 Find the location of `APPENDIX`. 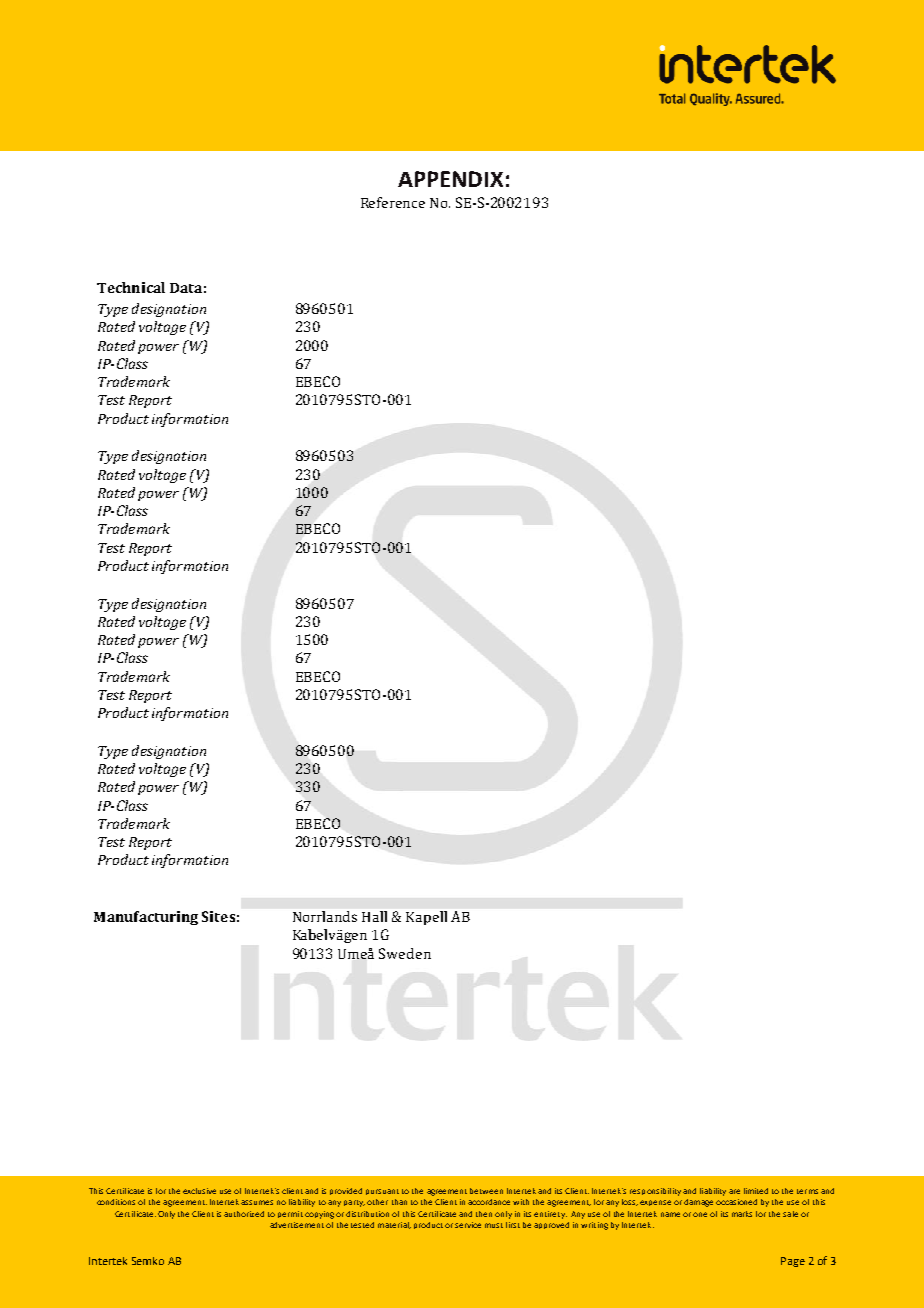

APPENDIX is located at coordinates (450, 179).
